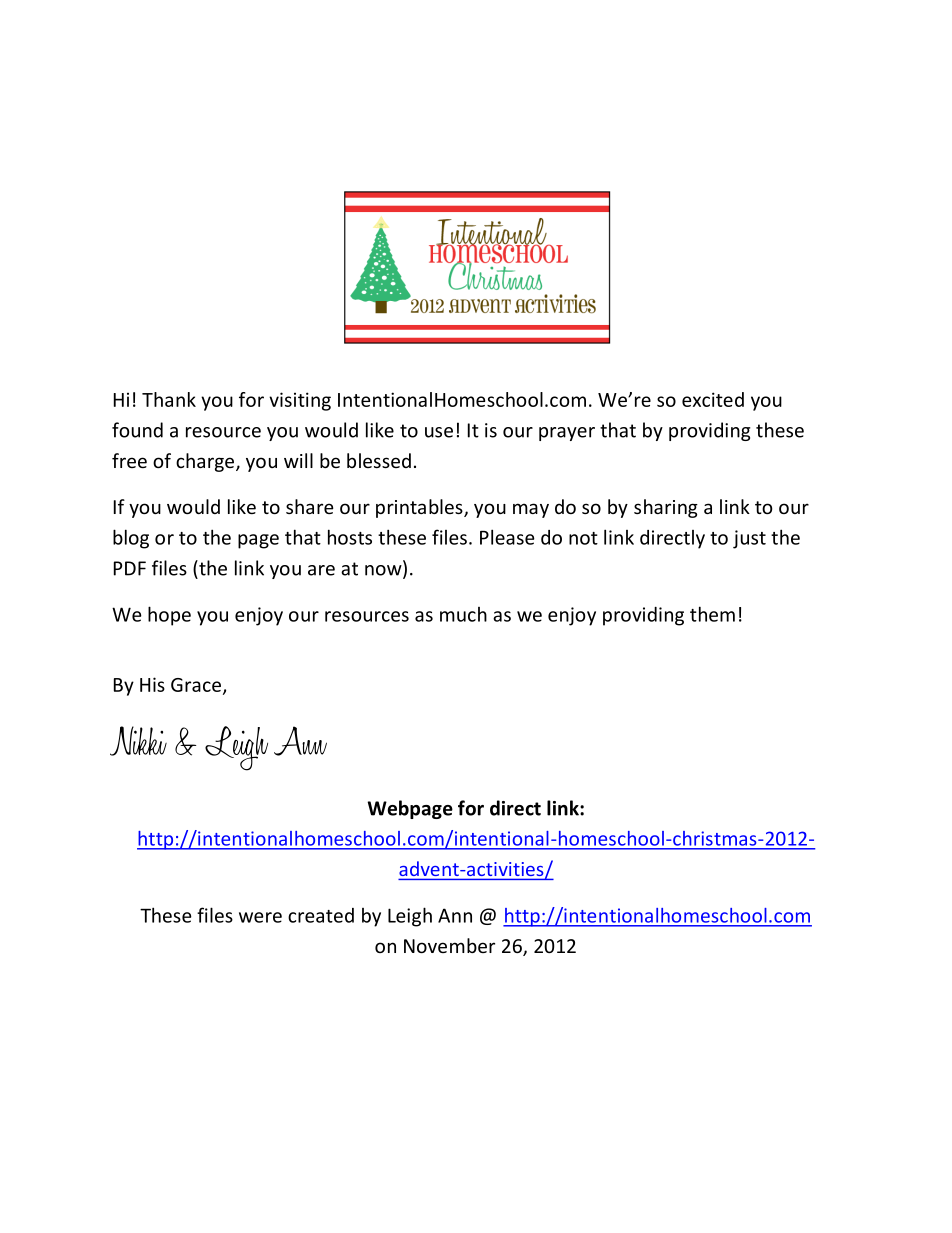  Describe the element at coordinates (439, 432) in the document. I see `use` at that location.
